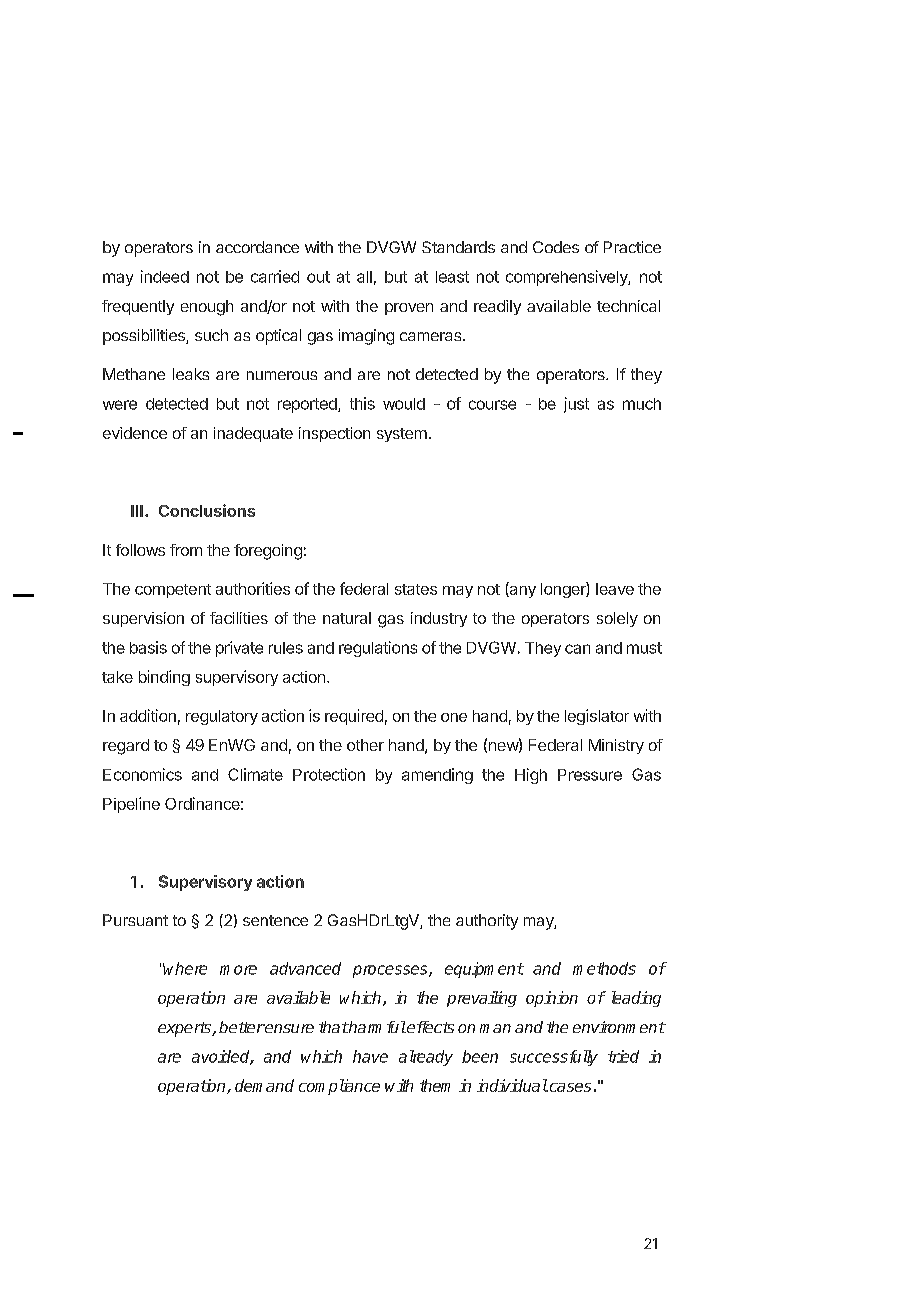 Image resolution: width=924 pixels, height=1307 pixels. Describe the element at coordinates (402, 435) in the page. I see `system` at that location.
